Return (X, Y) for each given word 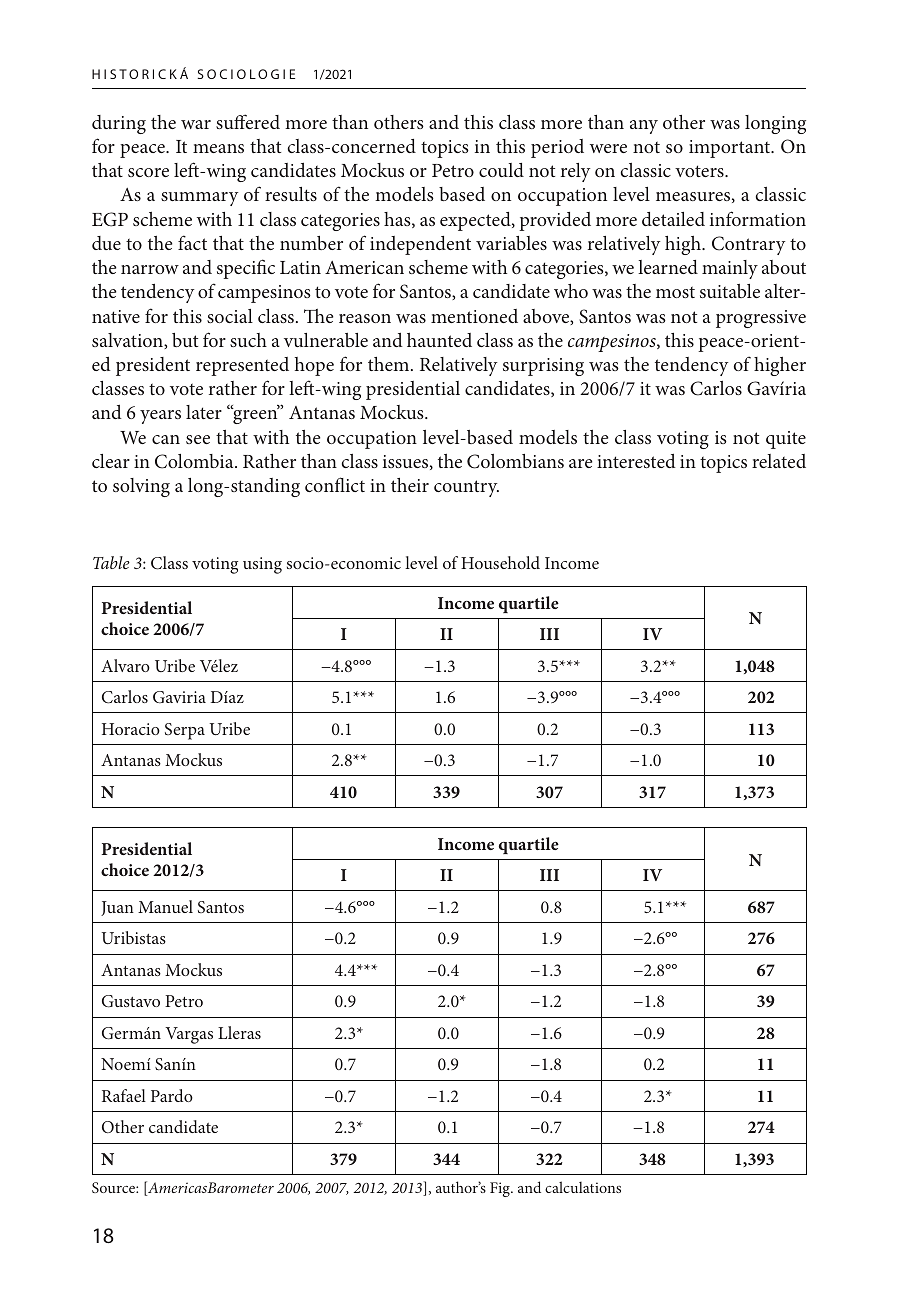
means (218, 148)
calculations (583, 1187)
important (731, 149)
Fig (501, 1189)
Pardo (172, 1095)
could (501, 170)
